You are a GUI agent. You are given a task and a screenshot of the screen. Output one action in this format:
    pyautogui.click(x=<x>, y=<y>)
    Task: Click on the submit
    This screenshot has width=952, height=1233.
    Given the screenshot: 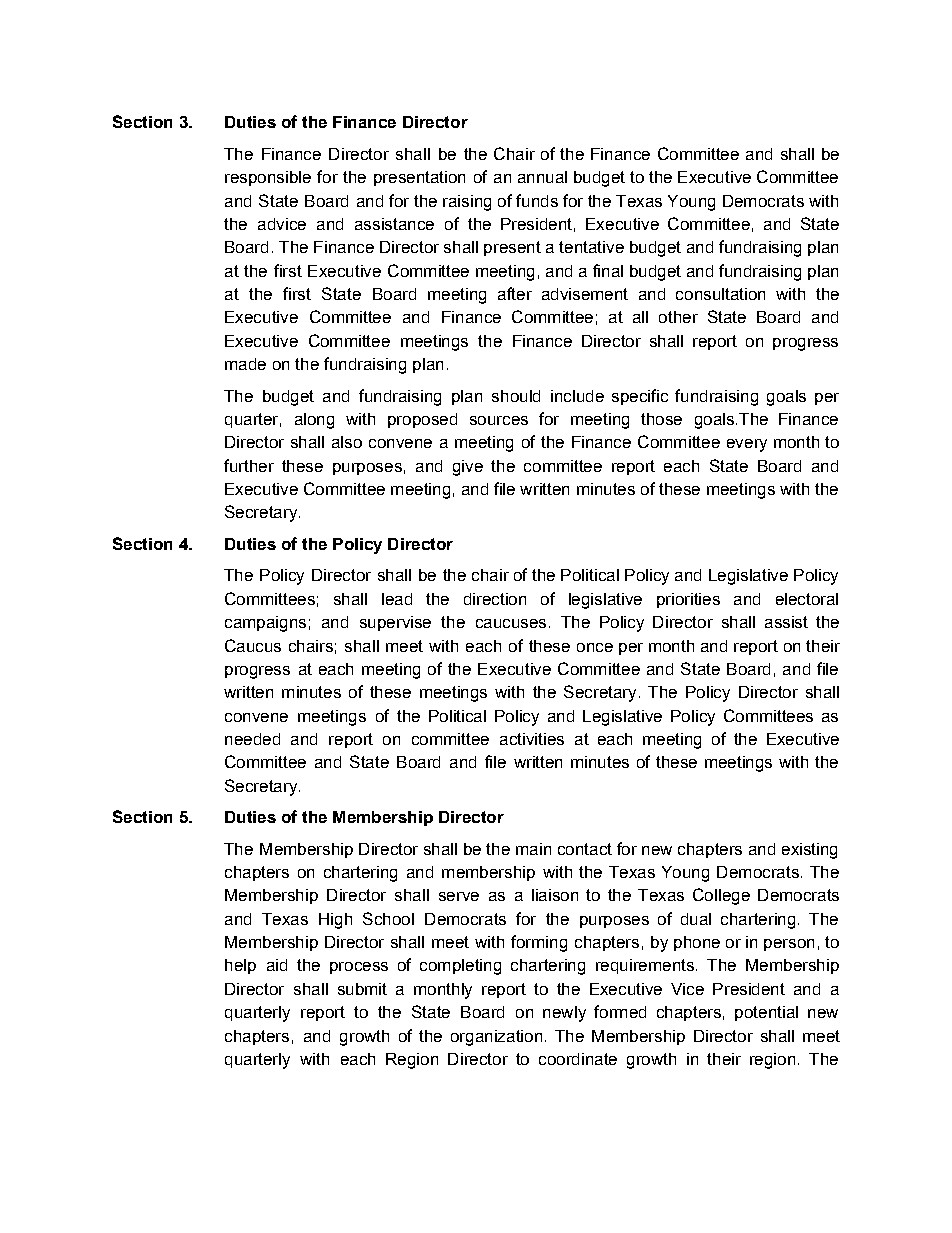 What is the action you would take?
    pyautogui.click(x=362, y=989)
